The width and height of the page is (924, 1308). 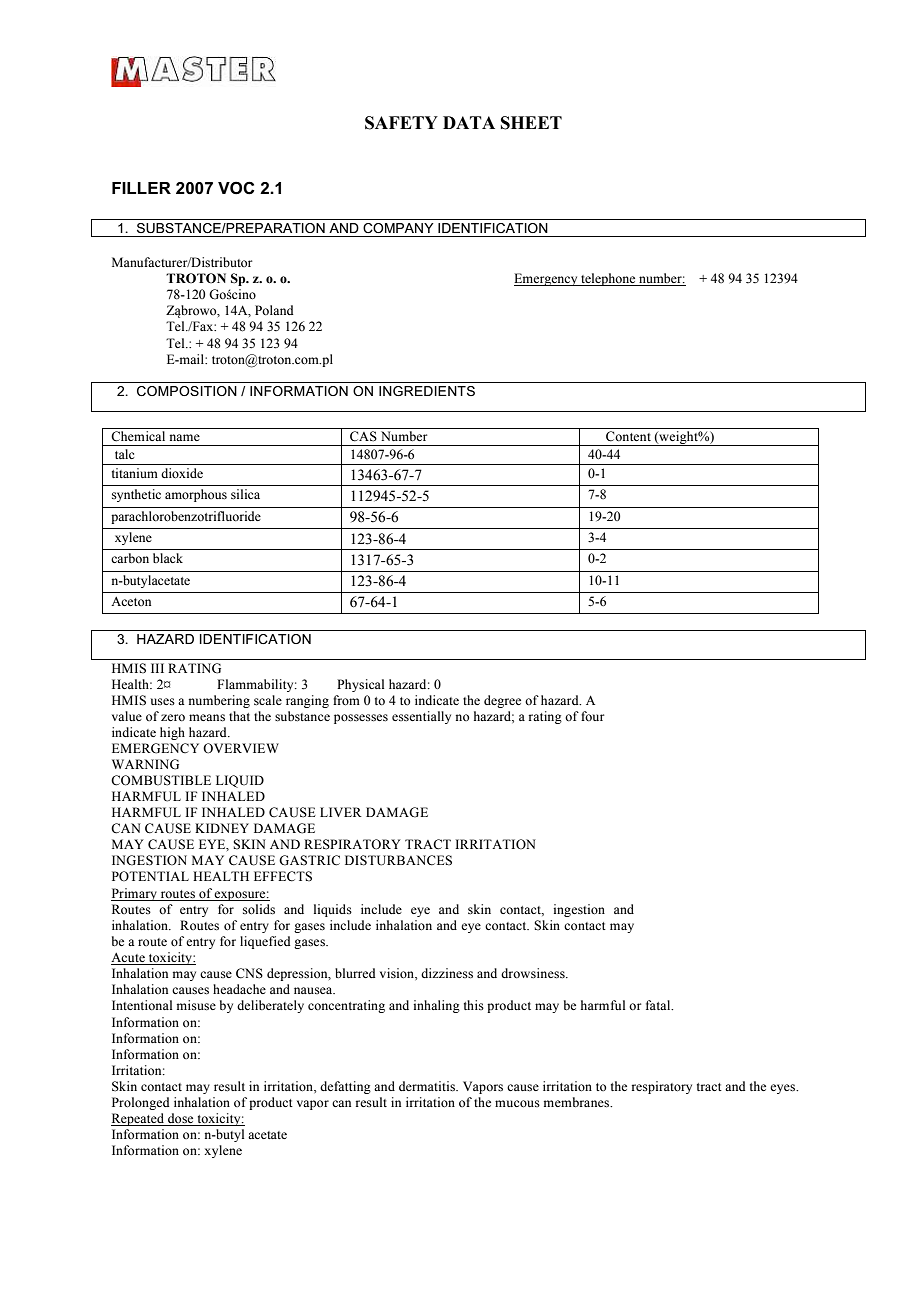 What do you see at coordinates (236, 188) in the page?
I see `VOC` at bounding box center [236, 188].
